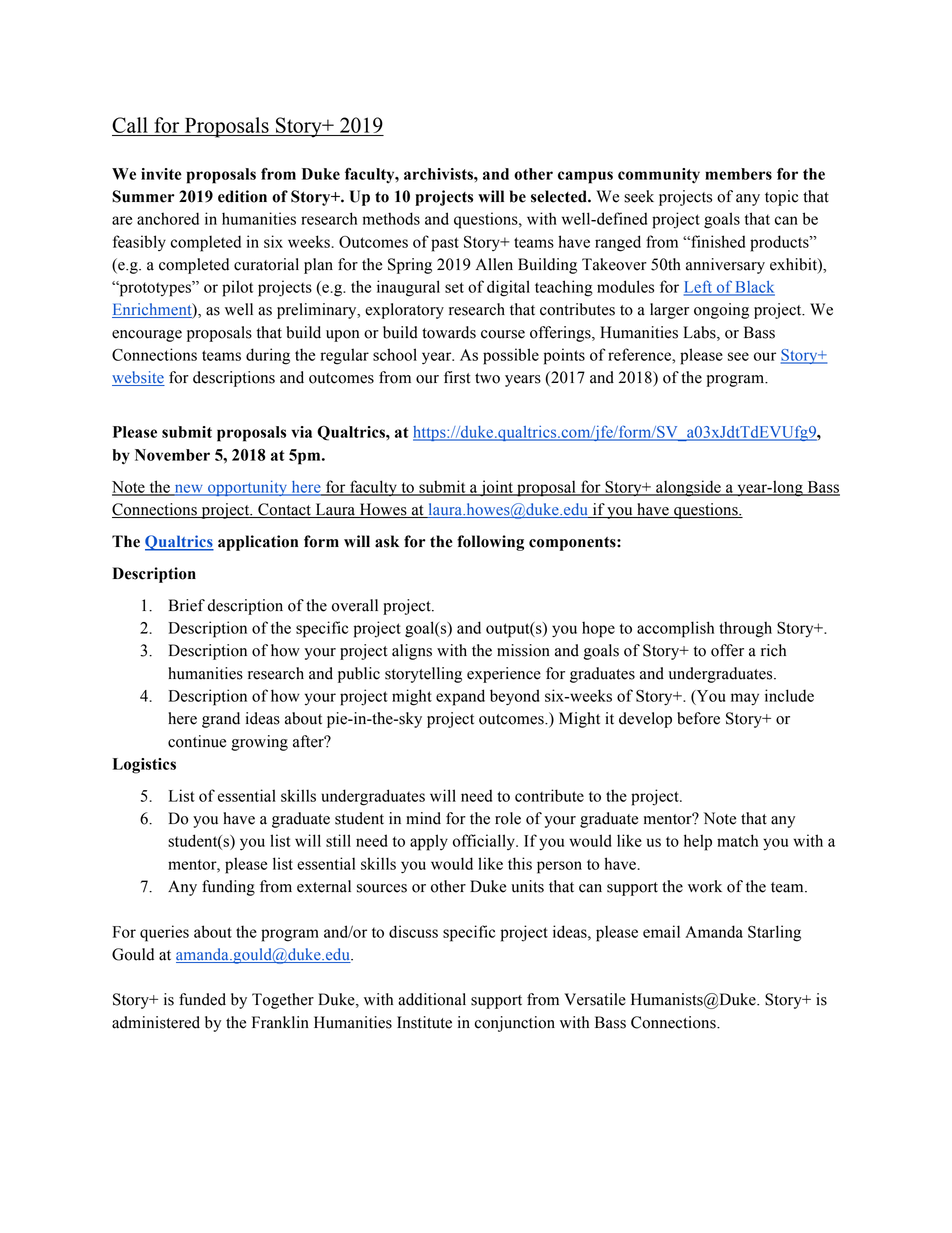  What do you see at coordinates (172, 455) in the document?
I see `November` at bounding box center [172, 455].
